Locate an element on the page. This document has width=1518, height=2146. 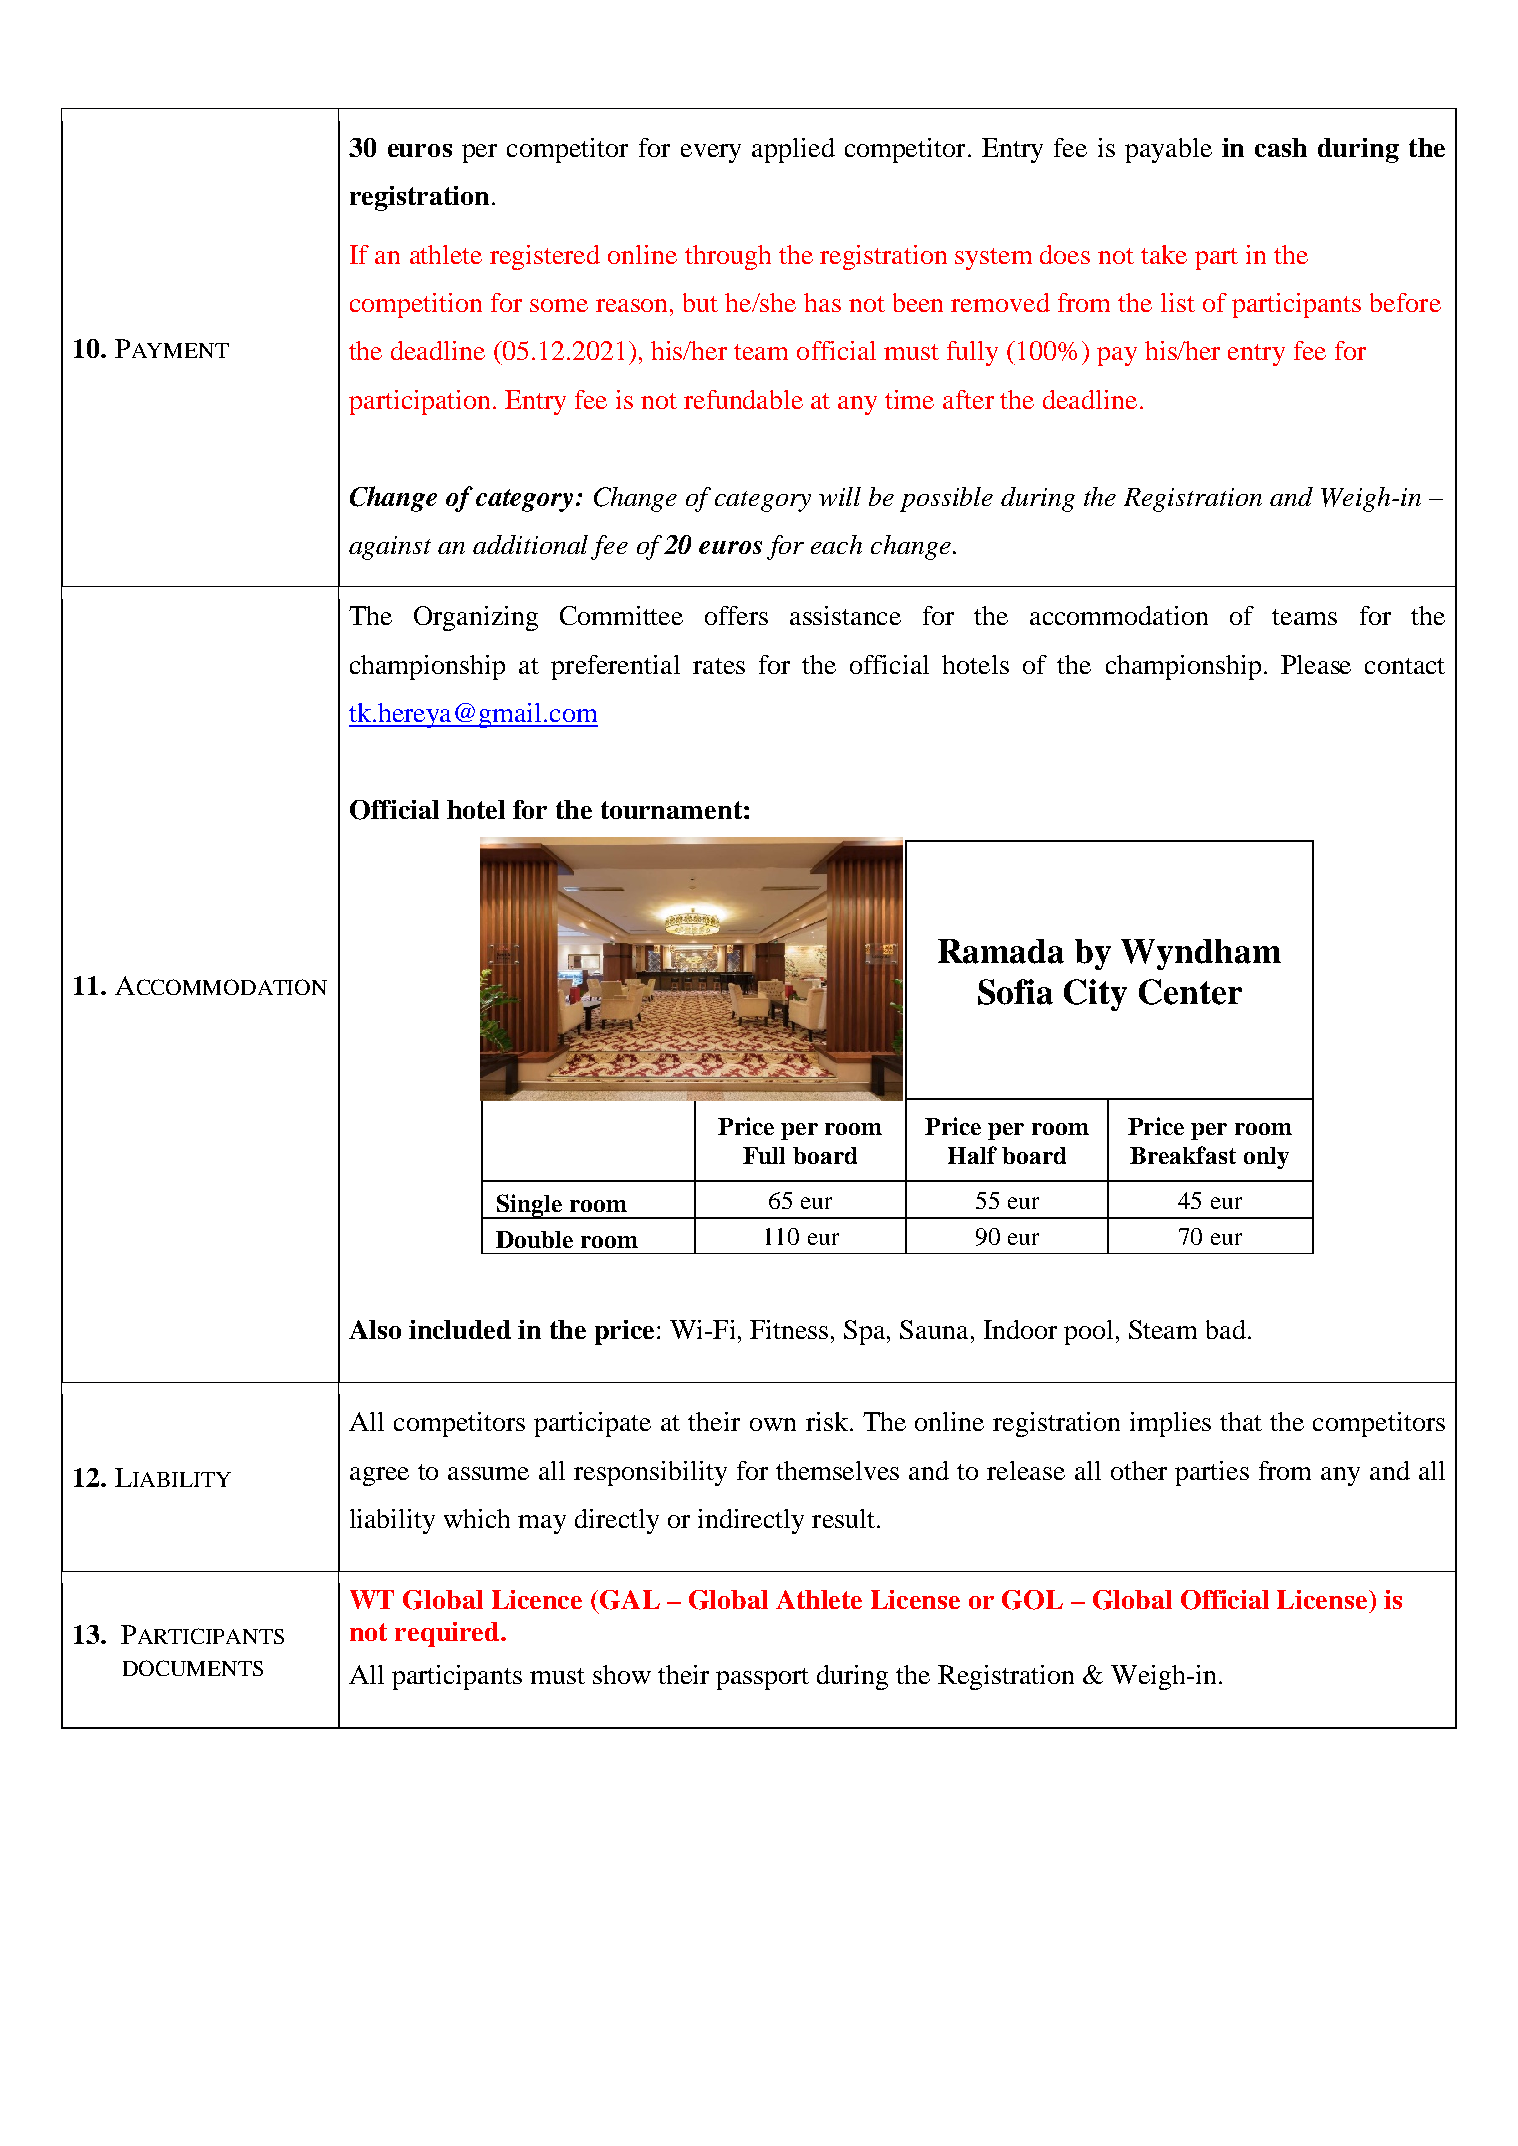
applied is located at coordinates (793, 150).
